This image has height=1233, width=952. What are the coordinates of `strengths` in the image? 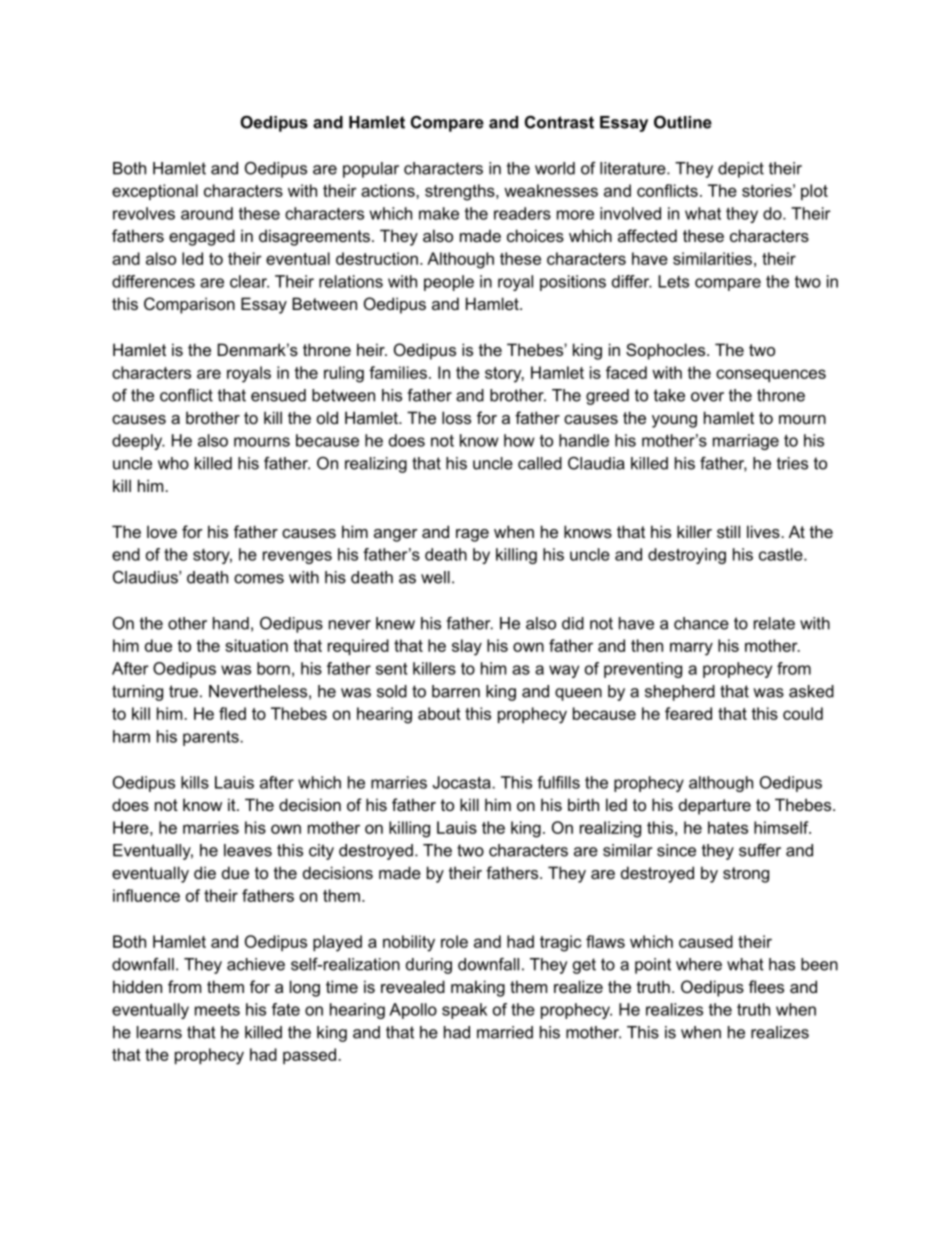 It's located at (461, 192).
